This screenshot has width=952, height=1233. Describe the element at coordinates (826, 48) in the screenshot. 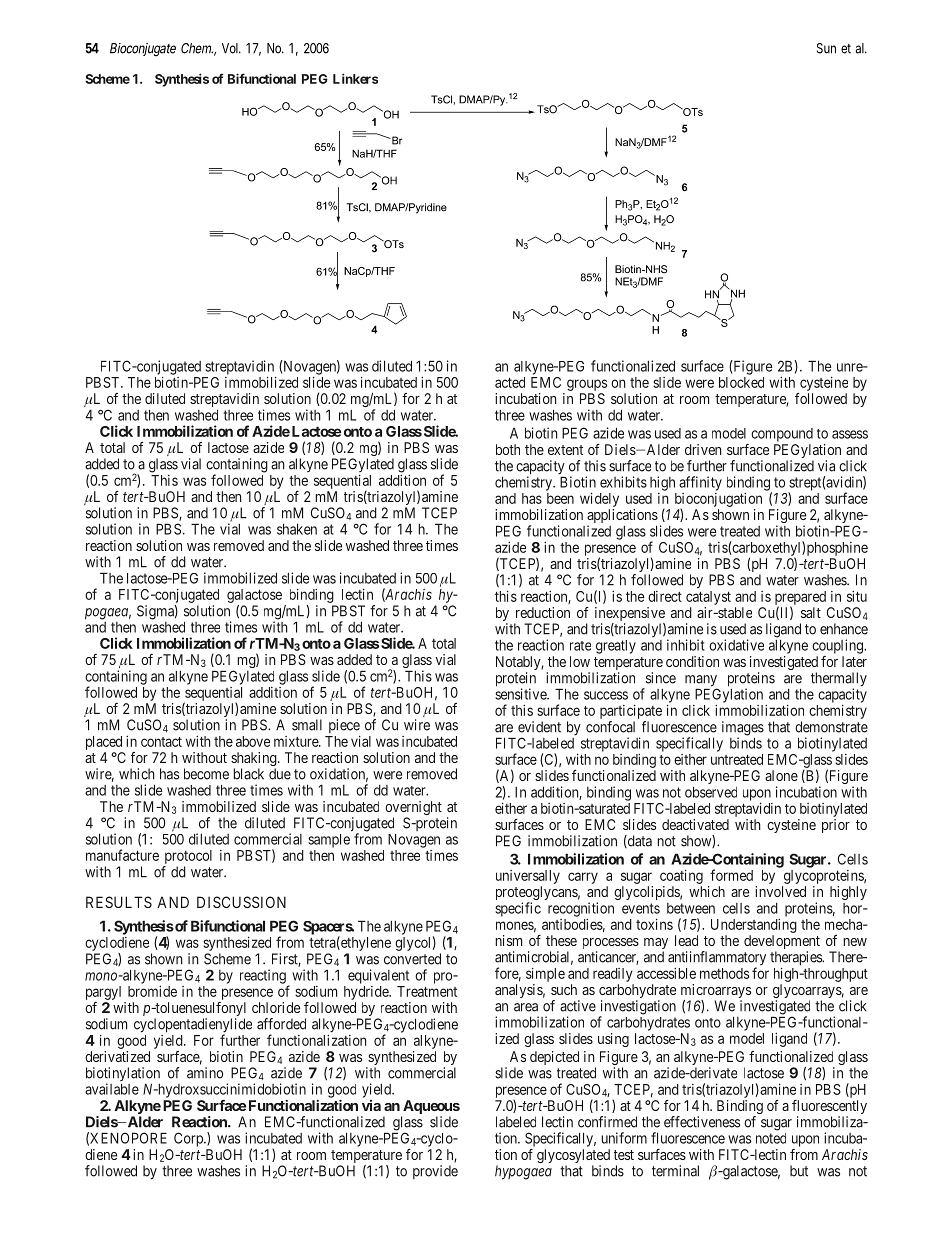

I see `Sun` at that location.
